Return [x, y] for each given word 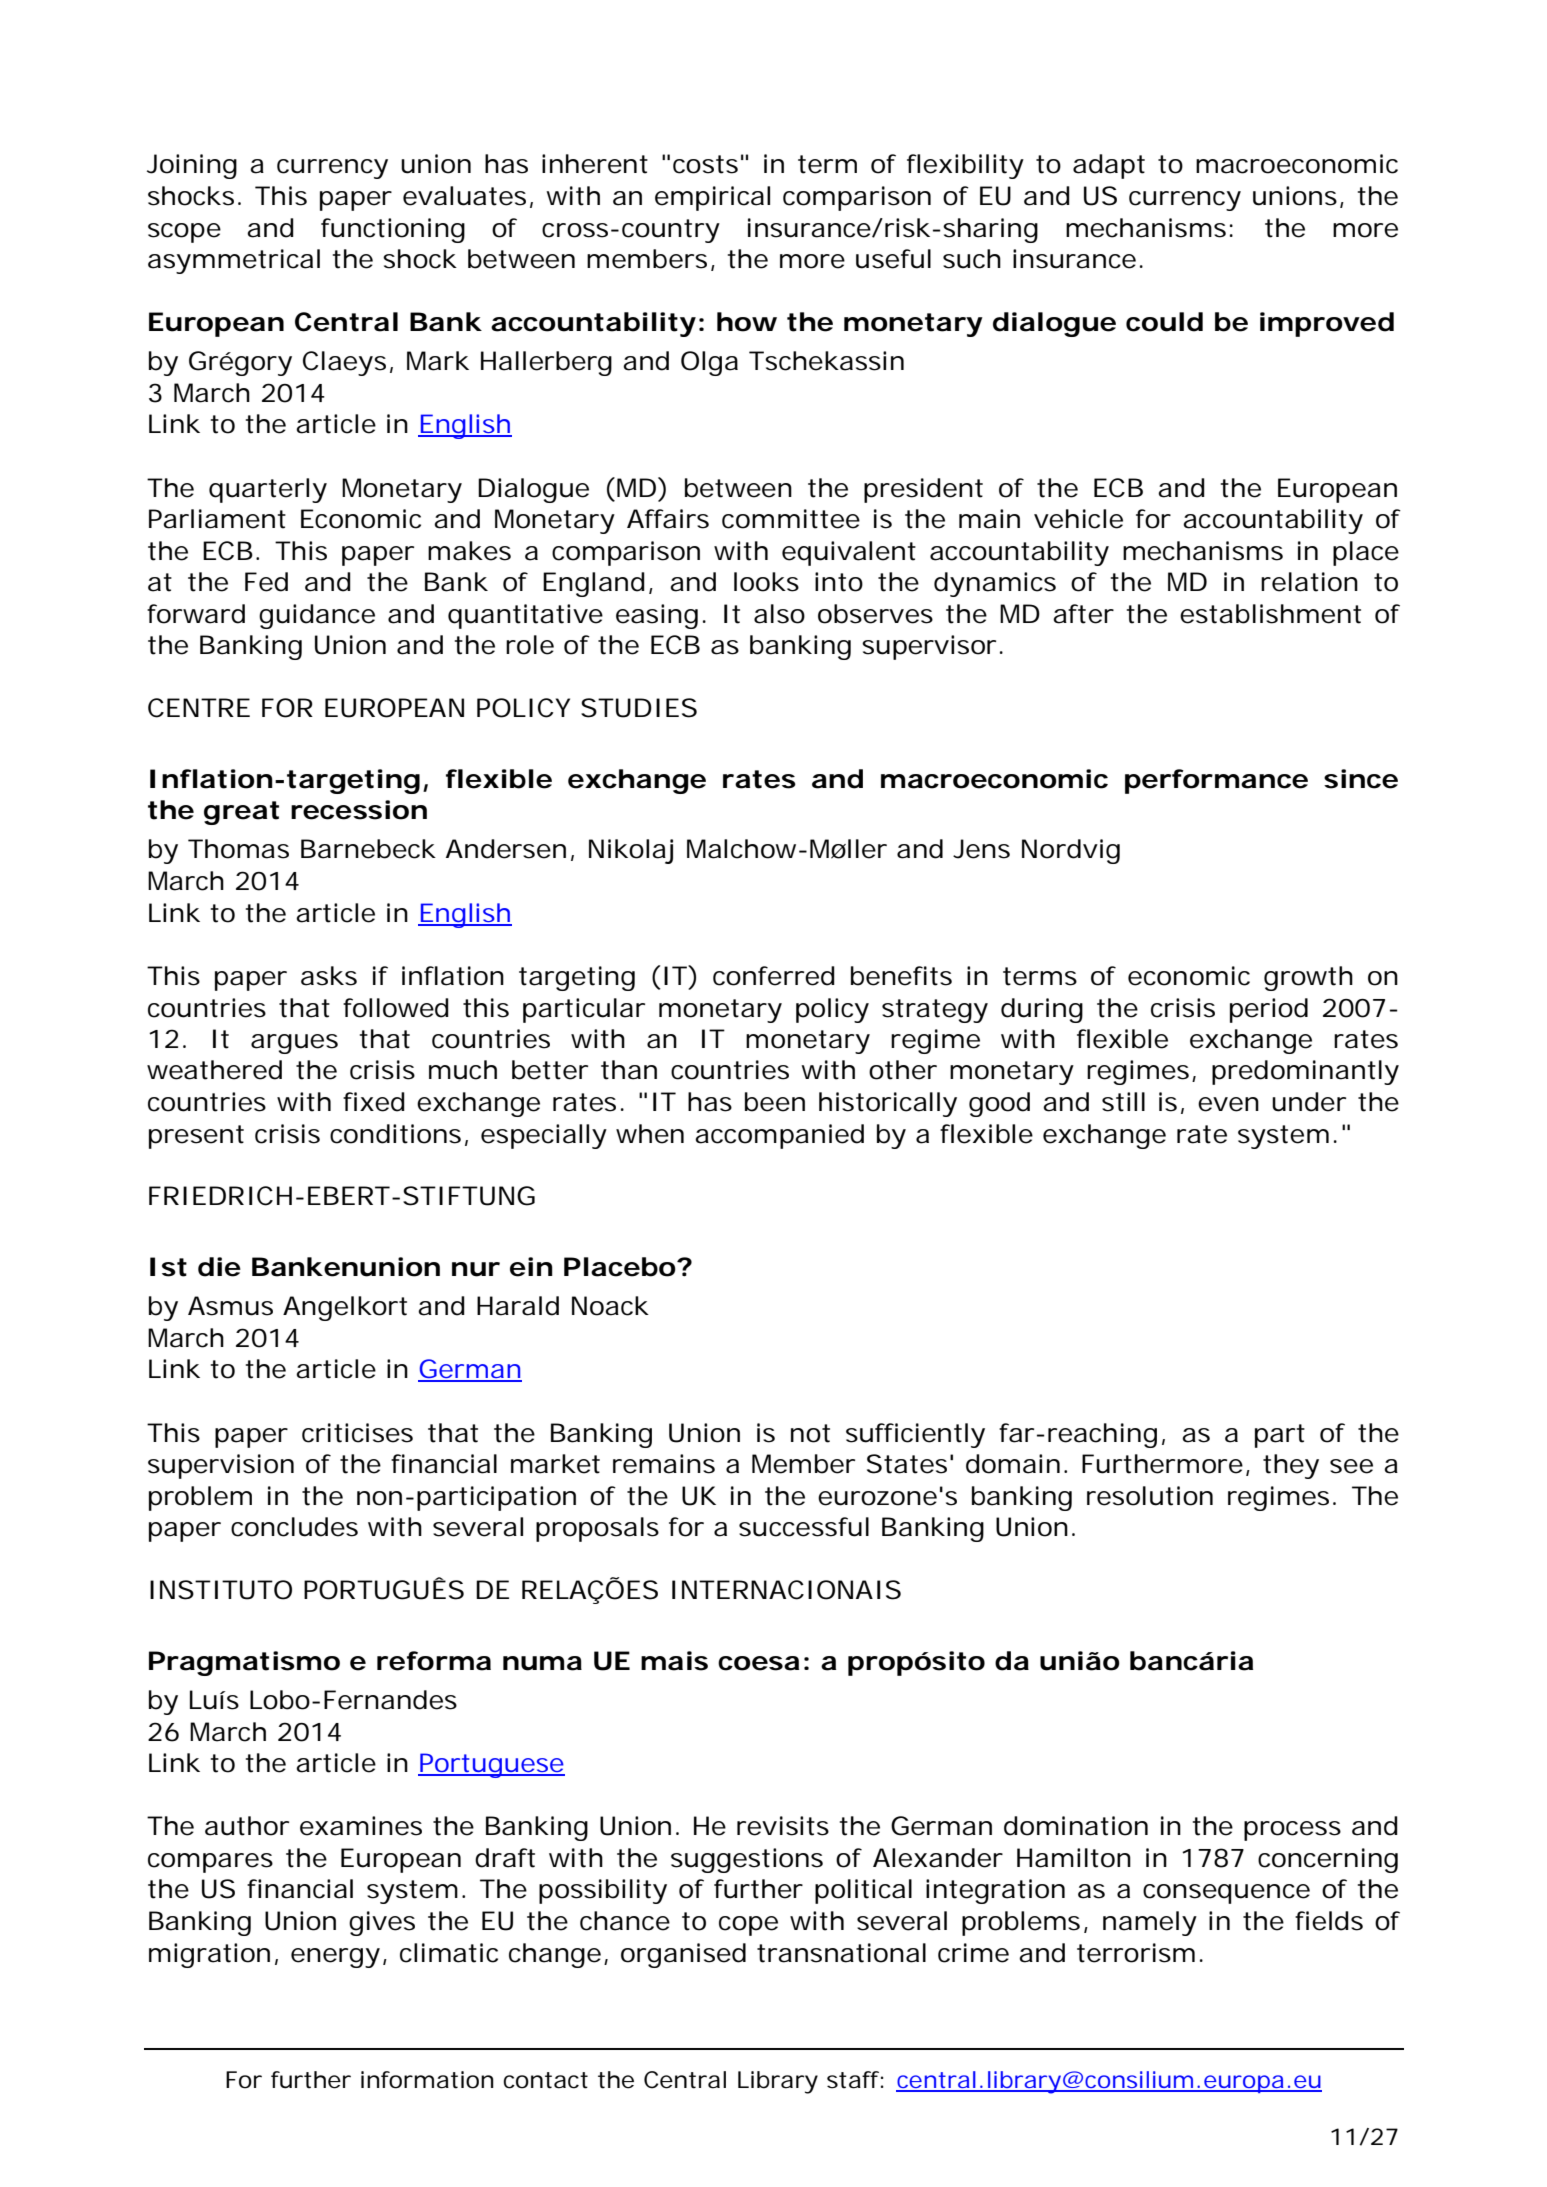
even [1228, 1104]
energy [339, 1958]
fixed [374, 1102]
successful [804, 1527]
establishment [1270, 614]
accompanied [779, 1136]
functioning [393, 230]
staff [855, 2080]
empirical [712, 198]
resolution [1150, 1496]
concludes [294, 1527]
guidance [317, 616]
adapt [1109, 166]
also [779, 614]
